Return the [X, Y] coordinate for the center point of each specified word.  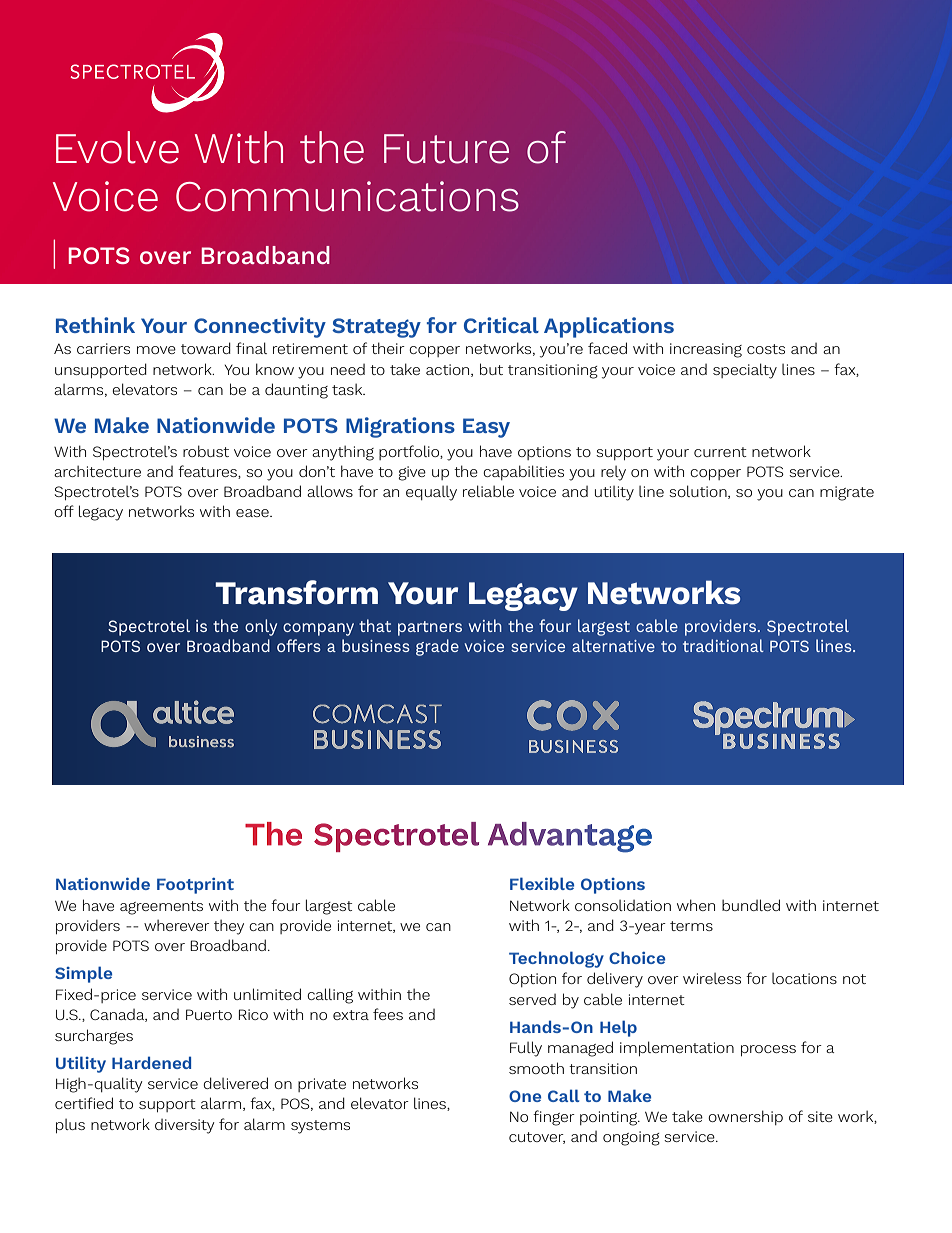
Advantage [570, 837]
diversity [184, 1126]
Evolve [117, 147]
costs [766, 349]
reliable [488, 491]
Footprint [195, 886]
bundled [751, 905]
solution [699, 492]
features [208, 472]
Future [446, 149]
